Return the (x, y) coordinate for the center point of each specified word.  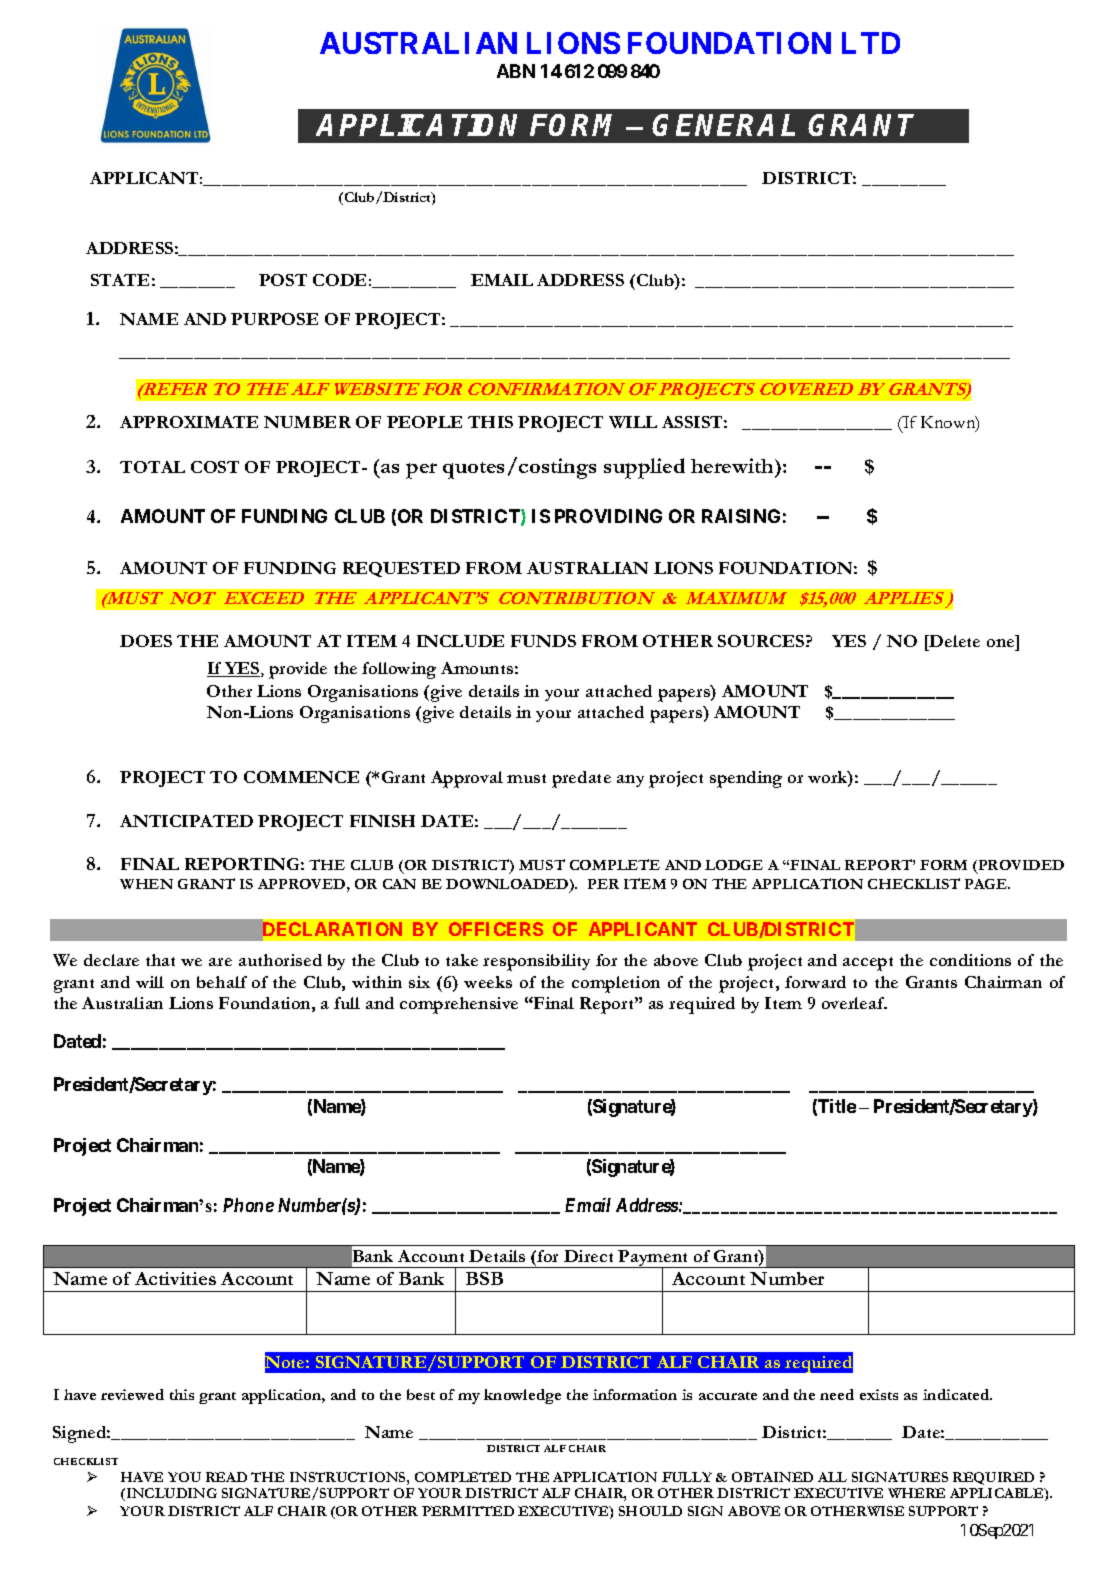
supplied (644, 468)
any (630, 781)
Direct (588, 1256)
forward (815, 982)
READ (226, 1477)
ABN (516, 71)
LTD (871, 43)
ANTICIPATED (186, 821)
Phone (248, 1205)
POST (283, 280)
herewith (733, 465)
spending (746, 779)
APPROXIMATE (189, 422)
